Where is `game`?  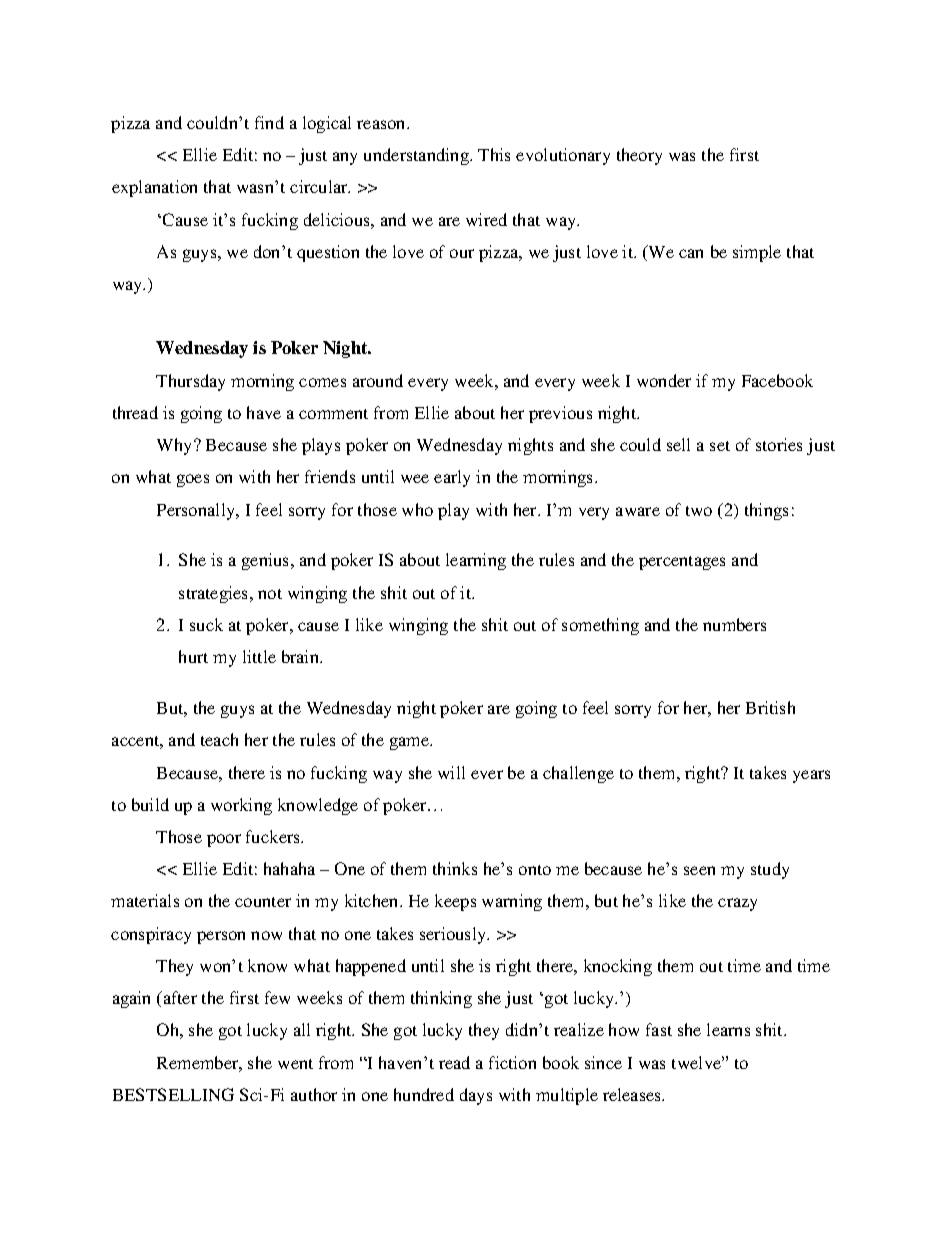 game is located at coordinates (411, 743).
